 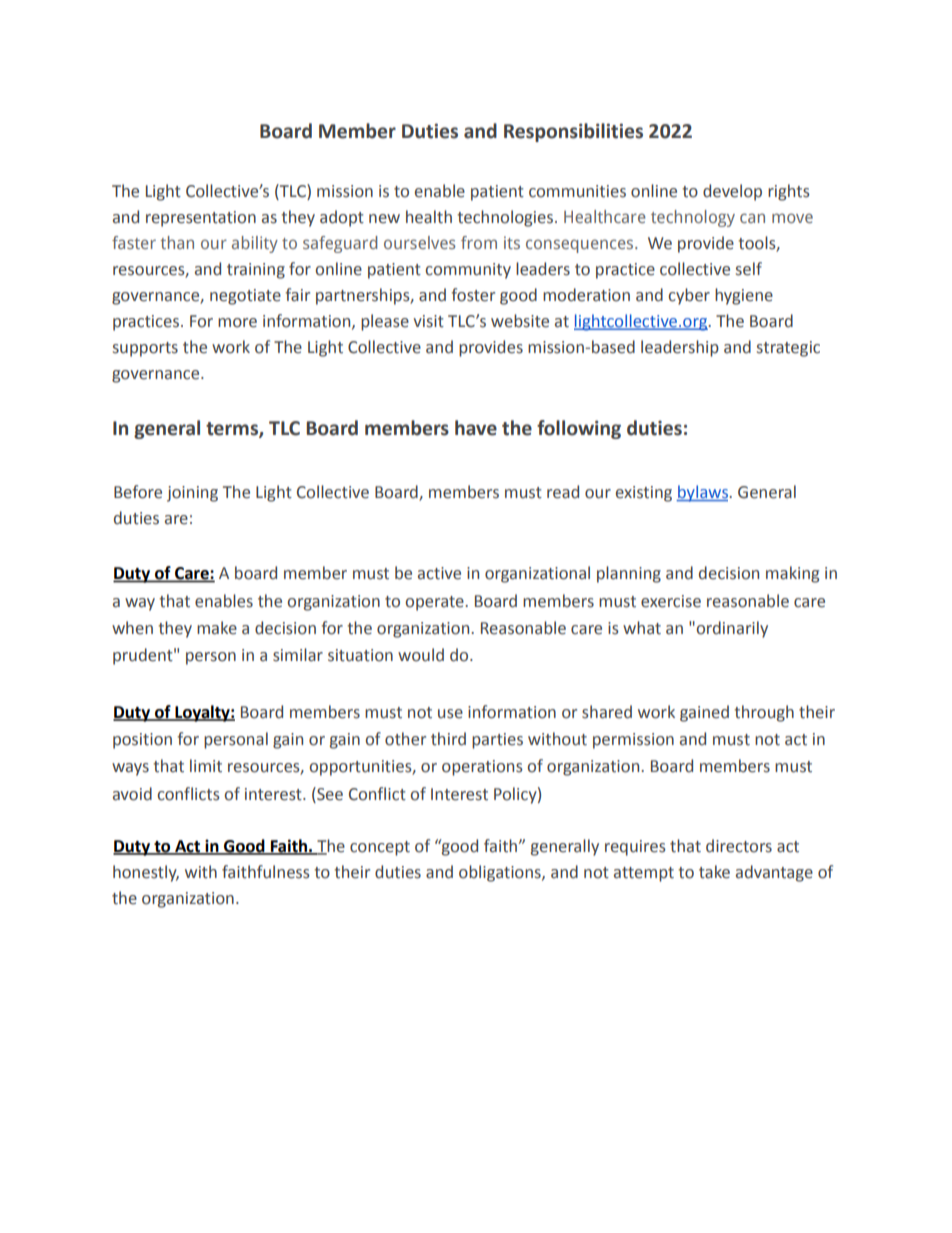 I want to click on strategic, so click(x=788, y=349).
